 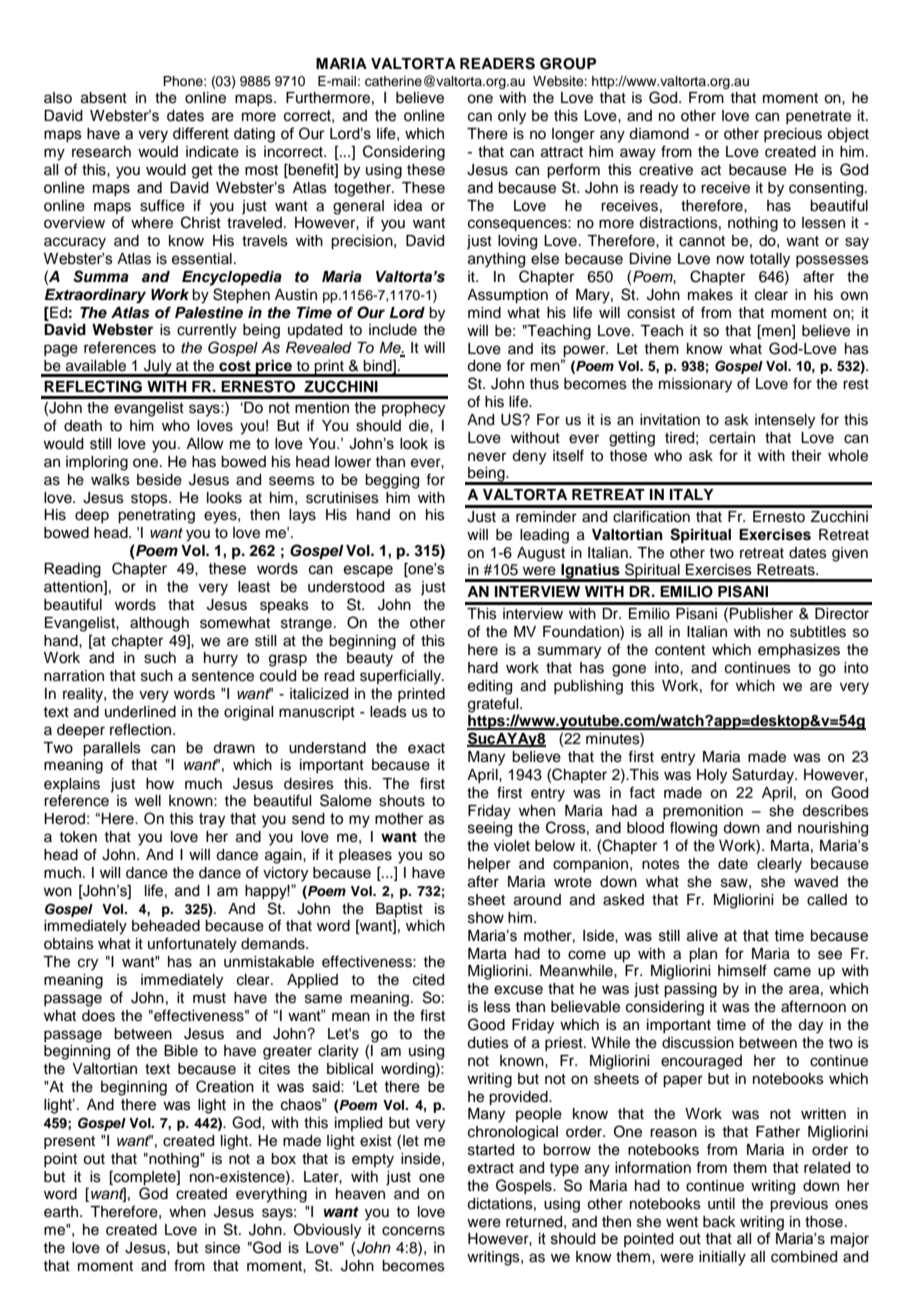 I want to click on complete, so click(x=145, y=1178).
